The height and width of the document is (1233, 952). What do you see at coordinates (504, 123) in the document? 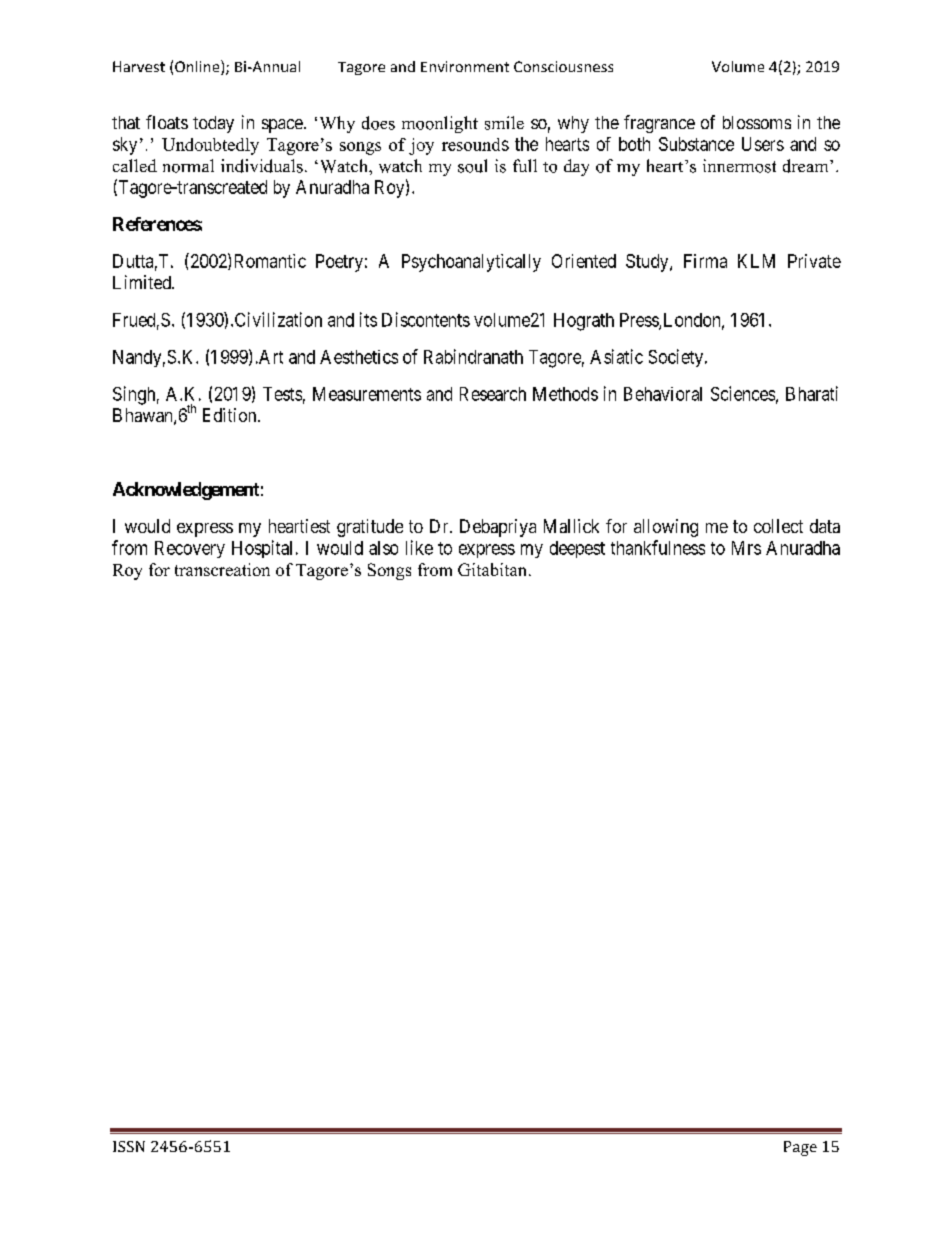
I see `smile` at bounding box center [504, 123].
